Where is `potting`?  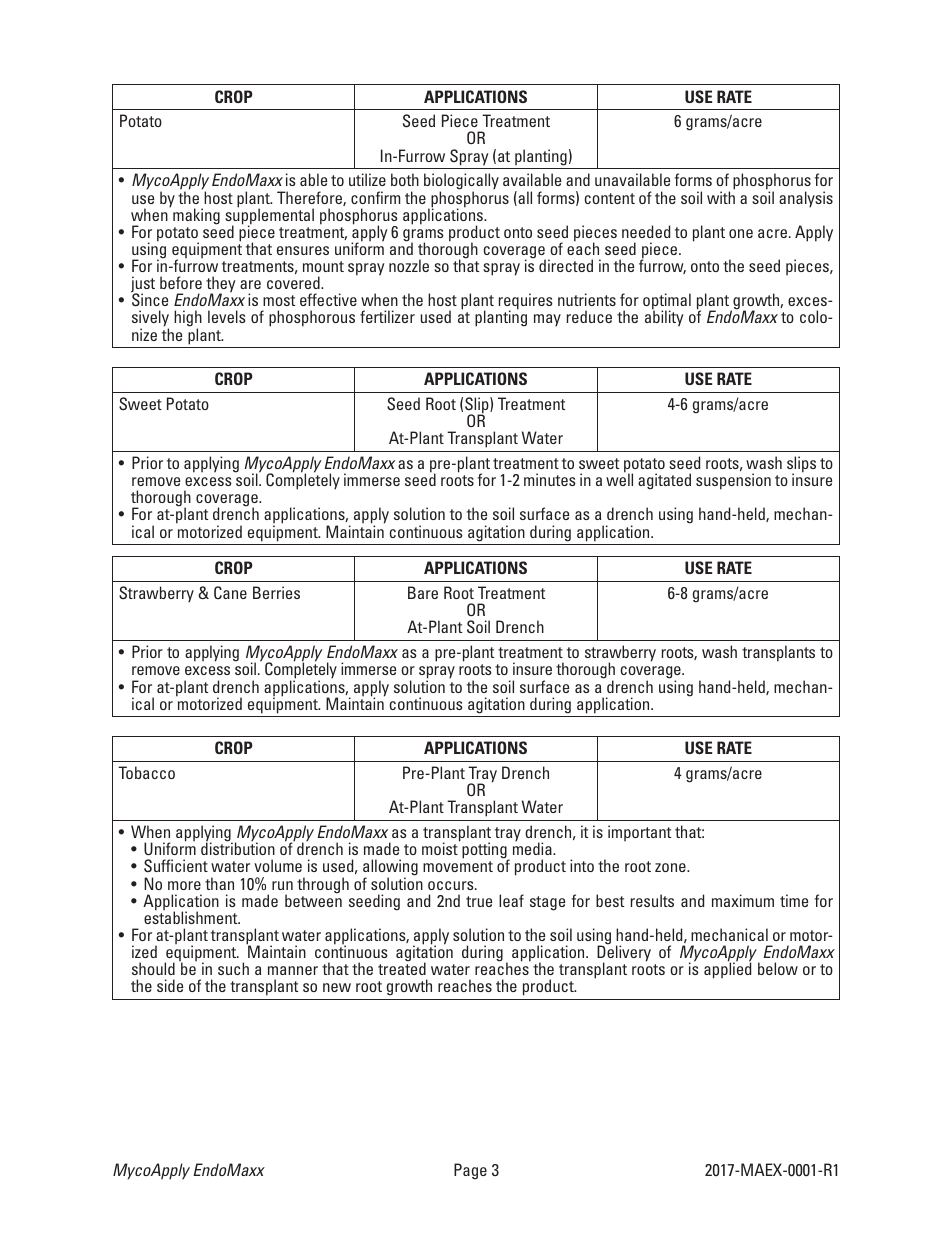
potting is located at coordinates (485, 852).
